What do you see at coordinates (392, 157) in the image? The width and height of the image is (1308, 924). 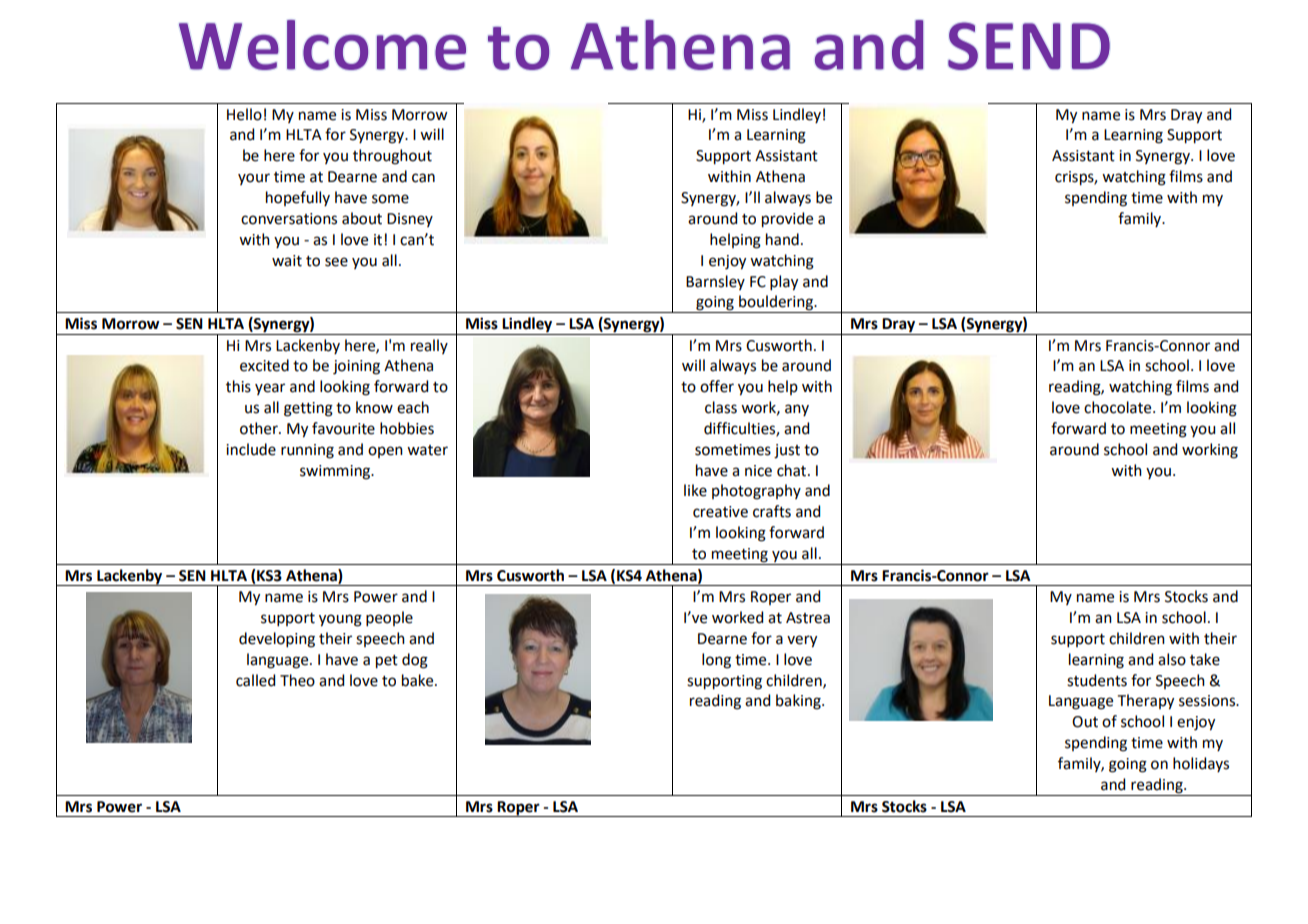 I see `throughout` at bounding box center [392, 157].
